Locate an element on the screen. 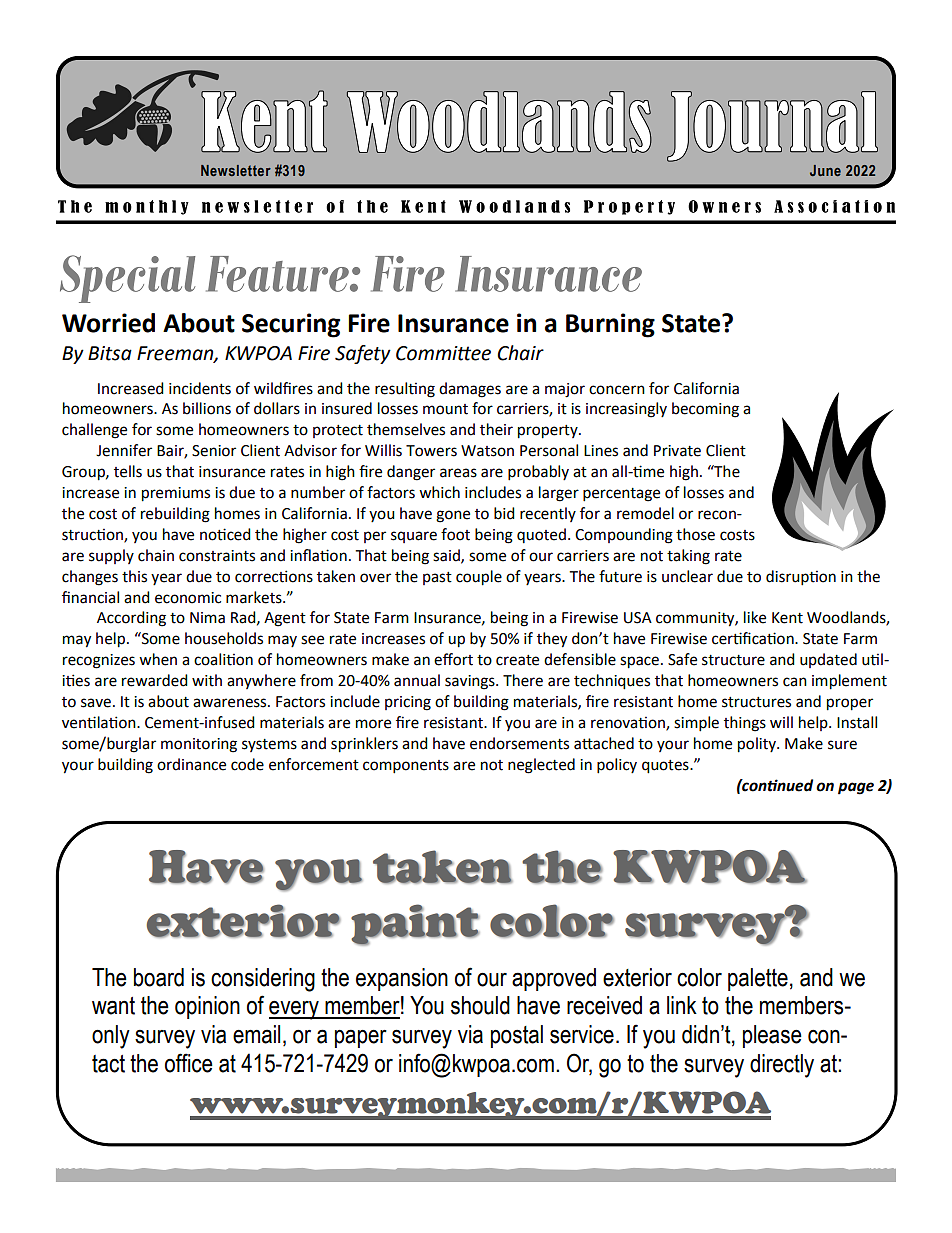  Feature is located at coordinates (278, 274).
